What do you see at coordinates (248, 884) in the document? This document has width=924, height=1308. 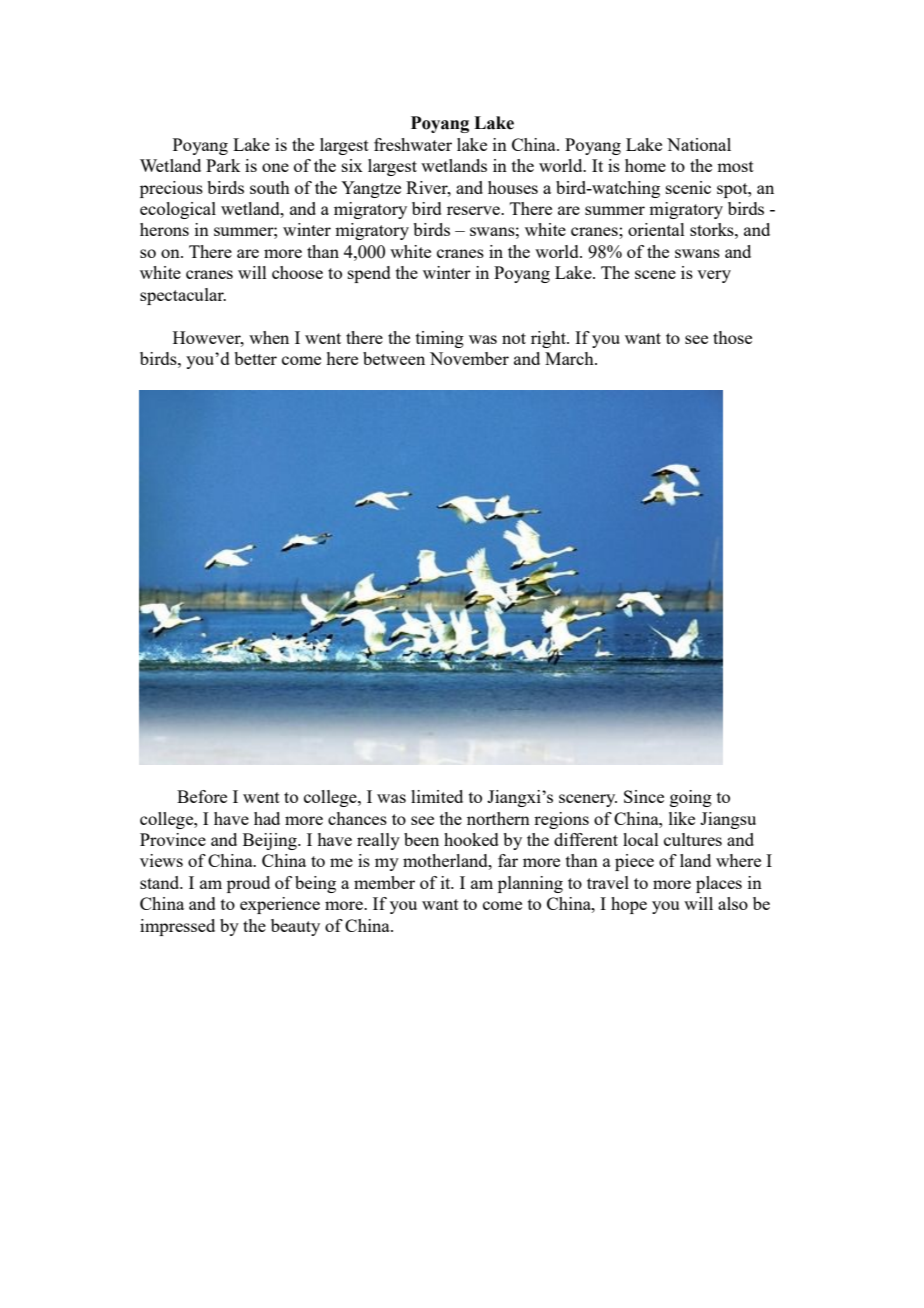 I see `proud` at bounding box center [248, 884].
